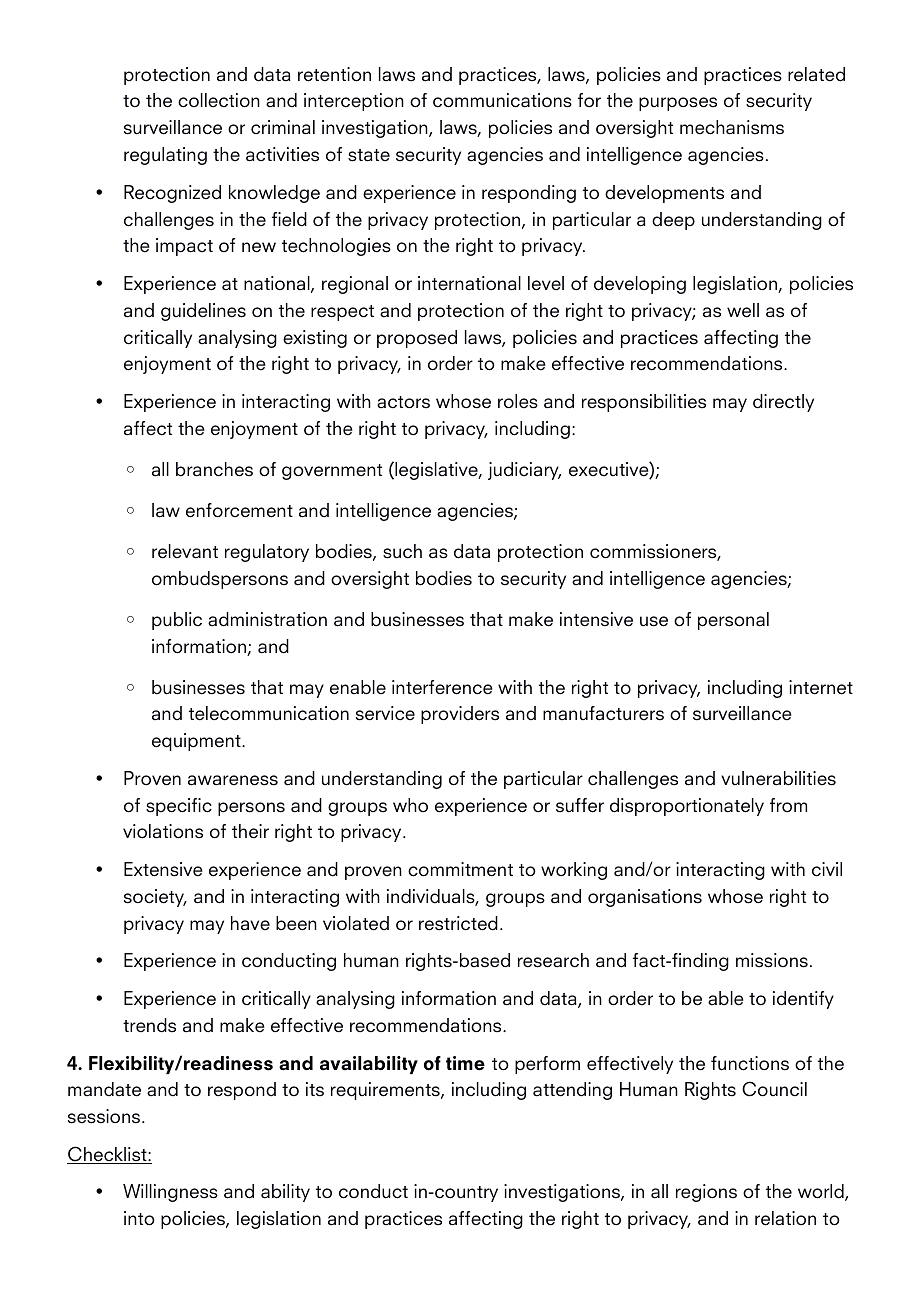 The height and width of the screenshot is (1308, 924). What do you see at coordinates (502, 100) in the screenshot?
I see `communications` at bounding box center [502, 100].
